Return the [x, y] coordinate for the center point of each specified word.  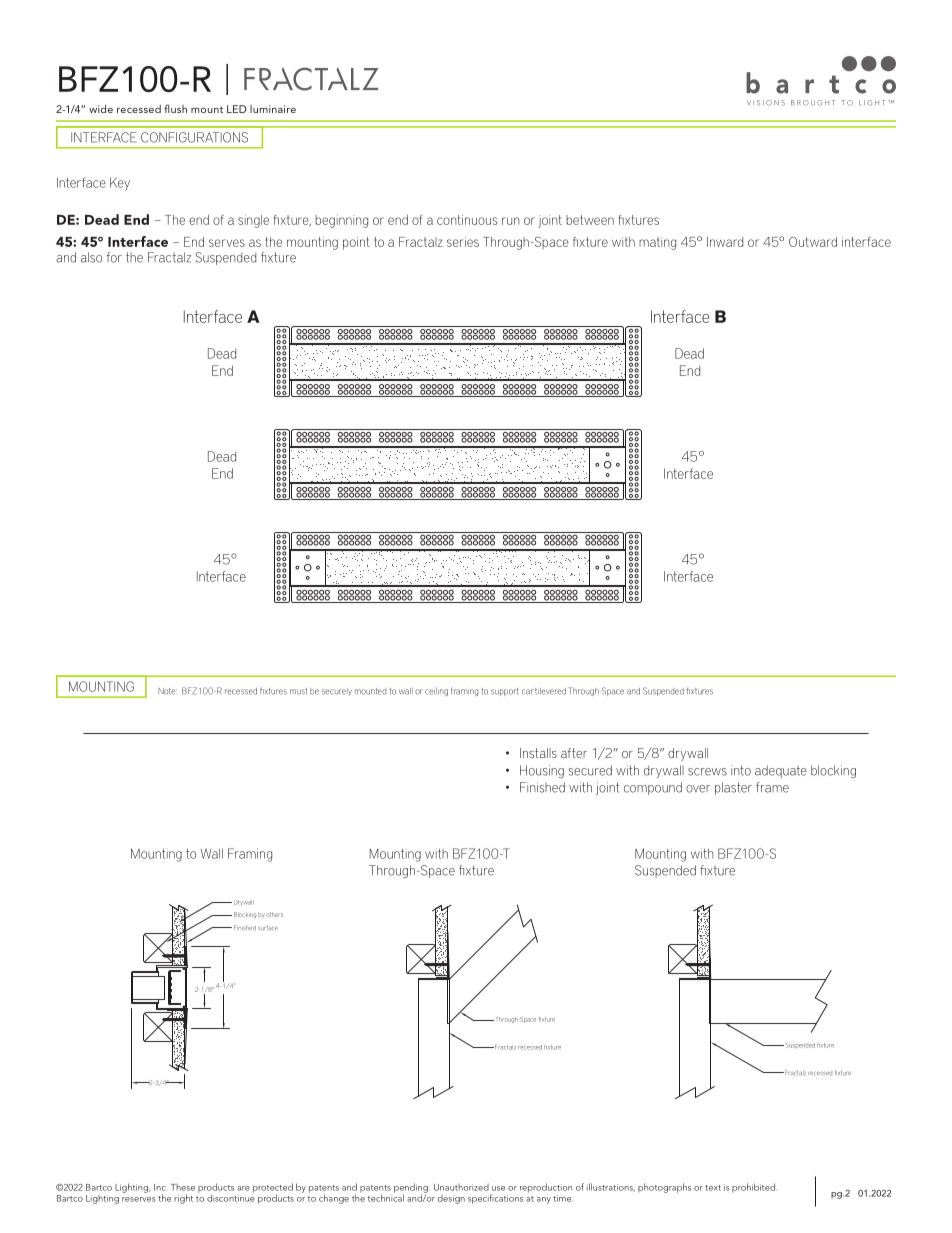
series [463, 242]
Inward [725, 242]
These [183, 1187]
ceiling [436, 692]
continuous [467, 220]
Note [166, 691]
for [114, 257]
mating [657, 243]
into [741, 770]
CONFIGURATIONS [194, 137]
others [274, 914]
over [698, 789]
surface [268, 928]
